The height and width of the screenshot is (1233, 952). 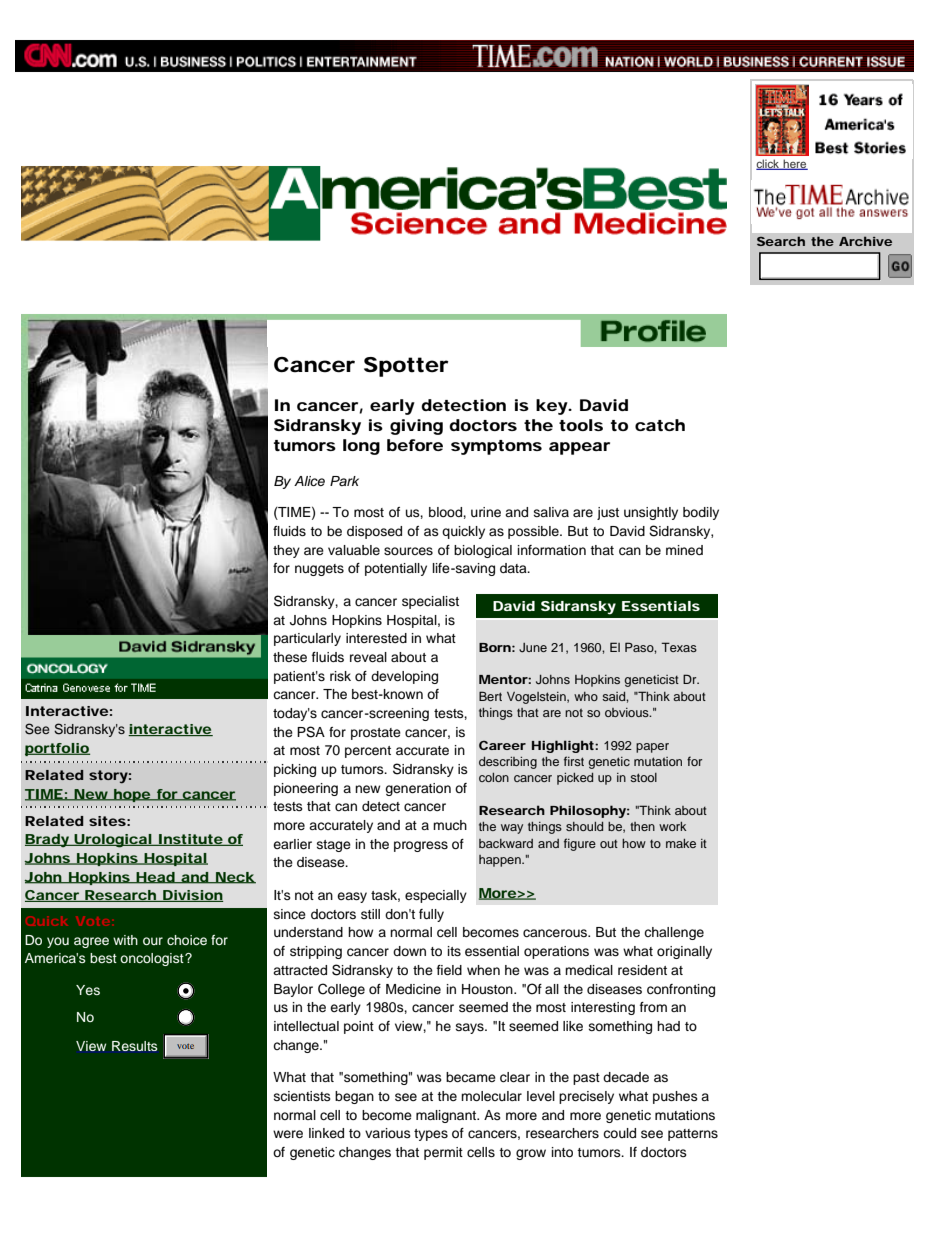 I want to click on Texas, so click(x=679, y=647).
